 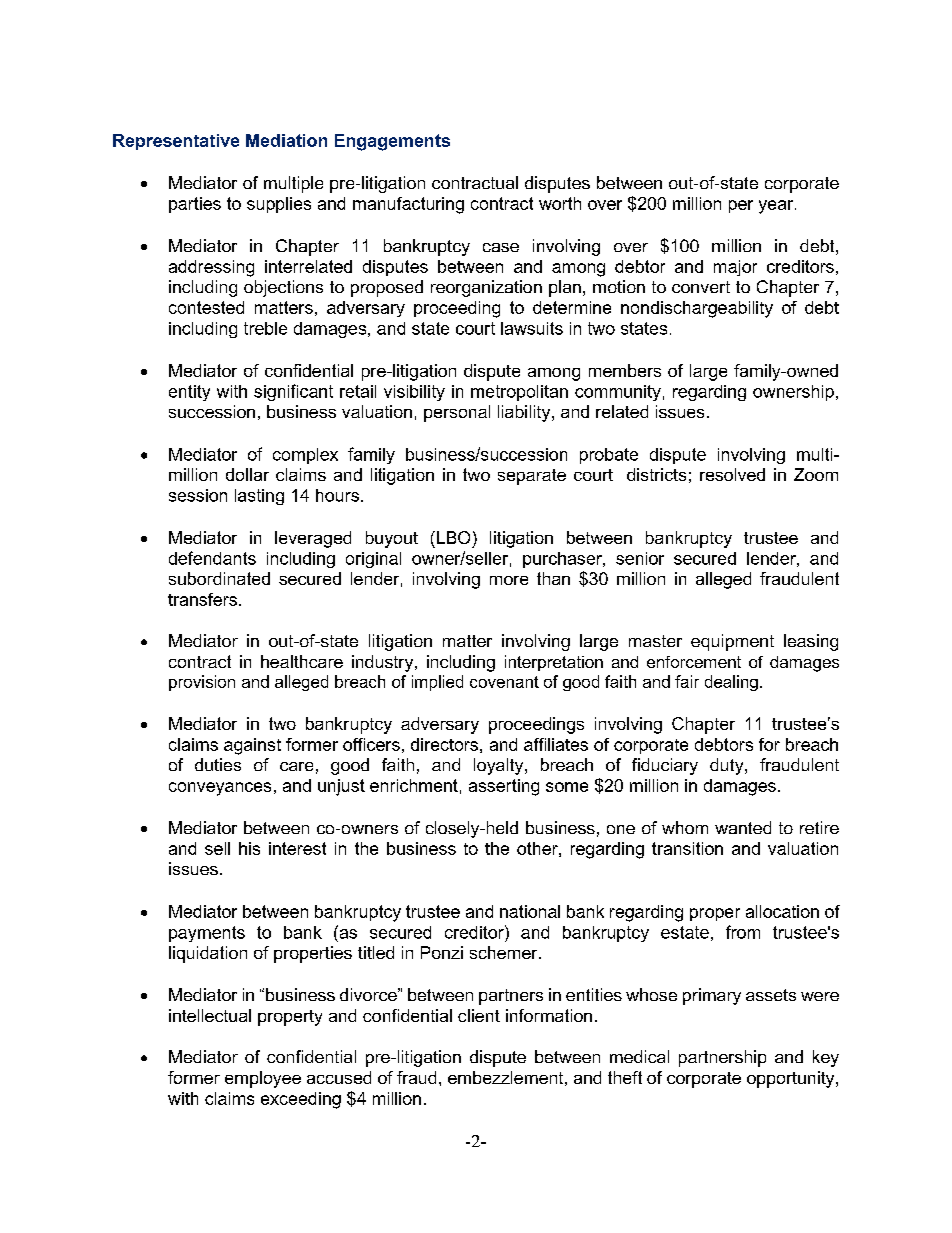 What do you see at coordinates (479, 1015) in the screenshot?
I see `client` at bounding box center [479, 1015].
